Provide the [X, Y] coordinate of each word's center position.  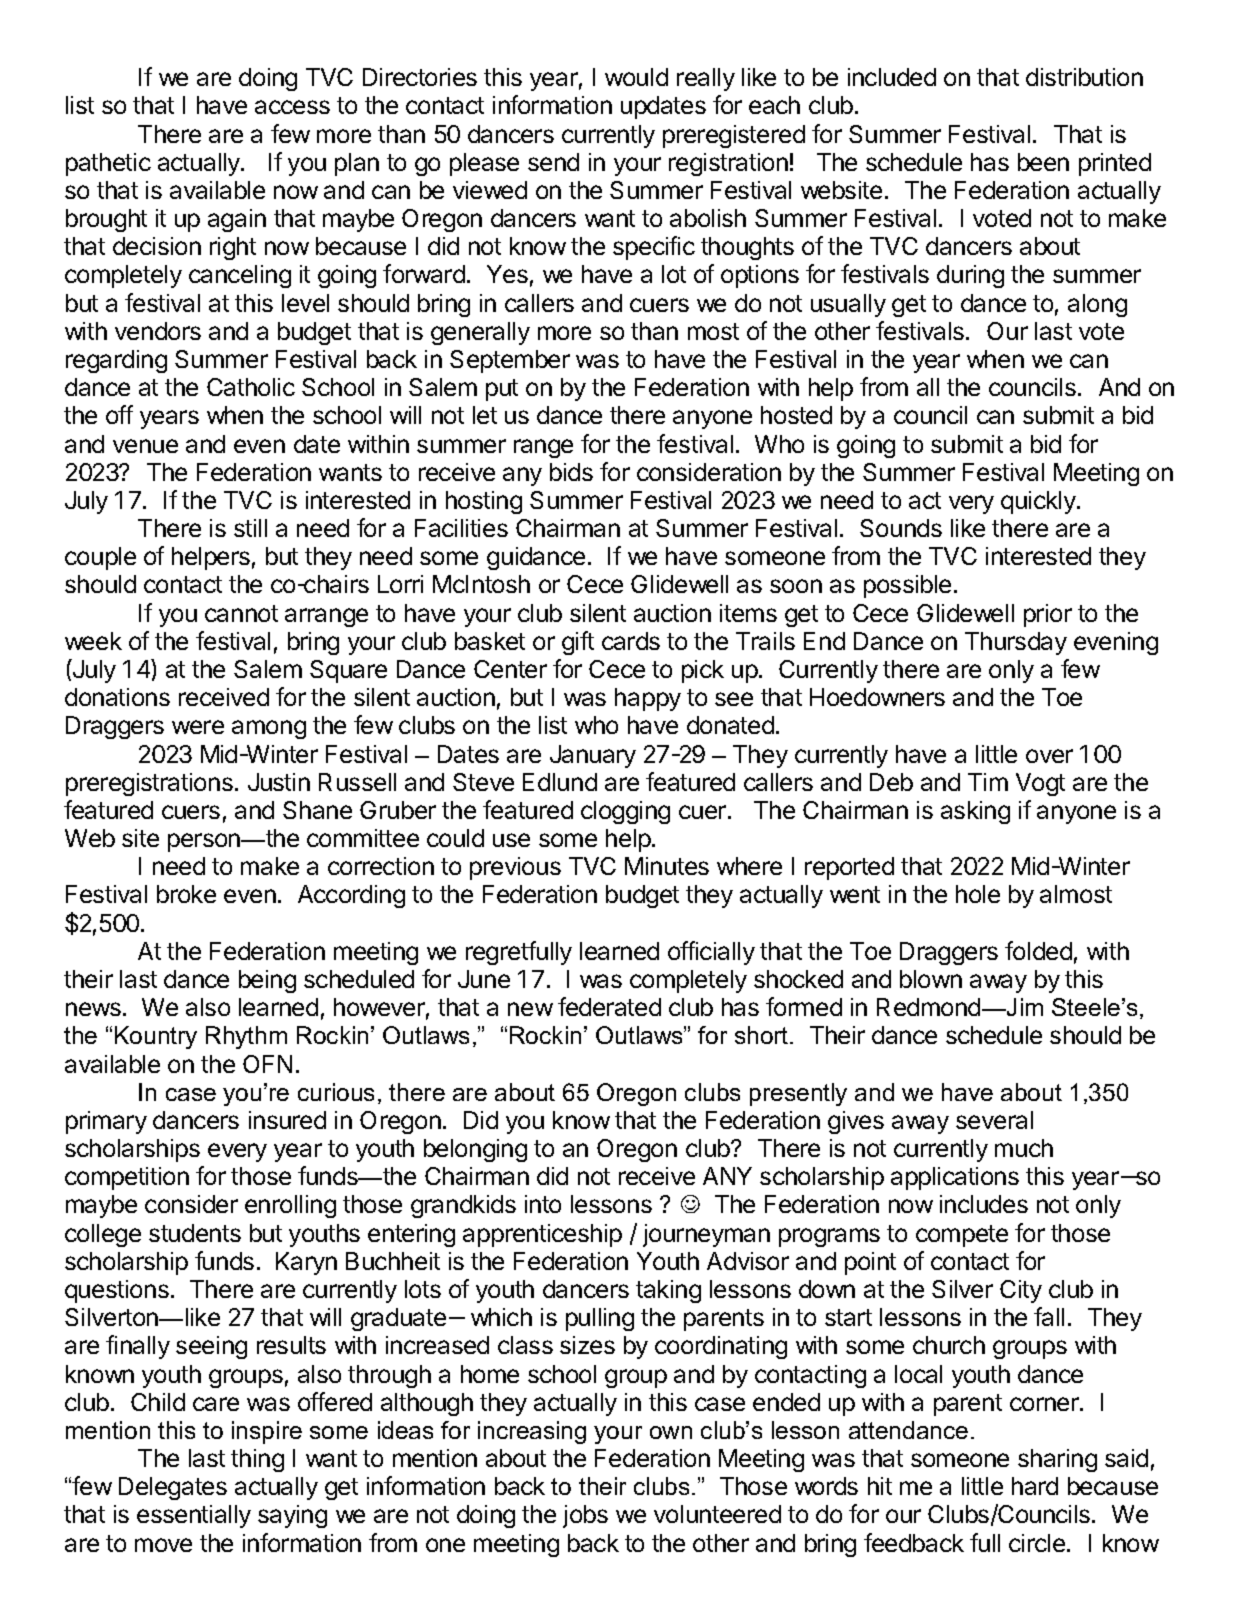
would [636, 77]
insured [287, 1120]
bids [571, 472]
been [1043, 162]
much [1024, 1148]
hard [1035, 1486]
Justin [279, 782]
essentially [194, 1516]
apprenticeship [542, 1235]
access [292, 107]
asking [975, 812]
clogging [625, 812]
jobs [585, 1516]
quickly [1039, 502]
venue [145, 446]
